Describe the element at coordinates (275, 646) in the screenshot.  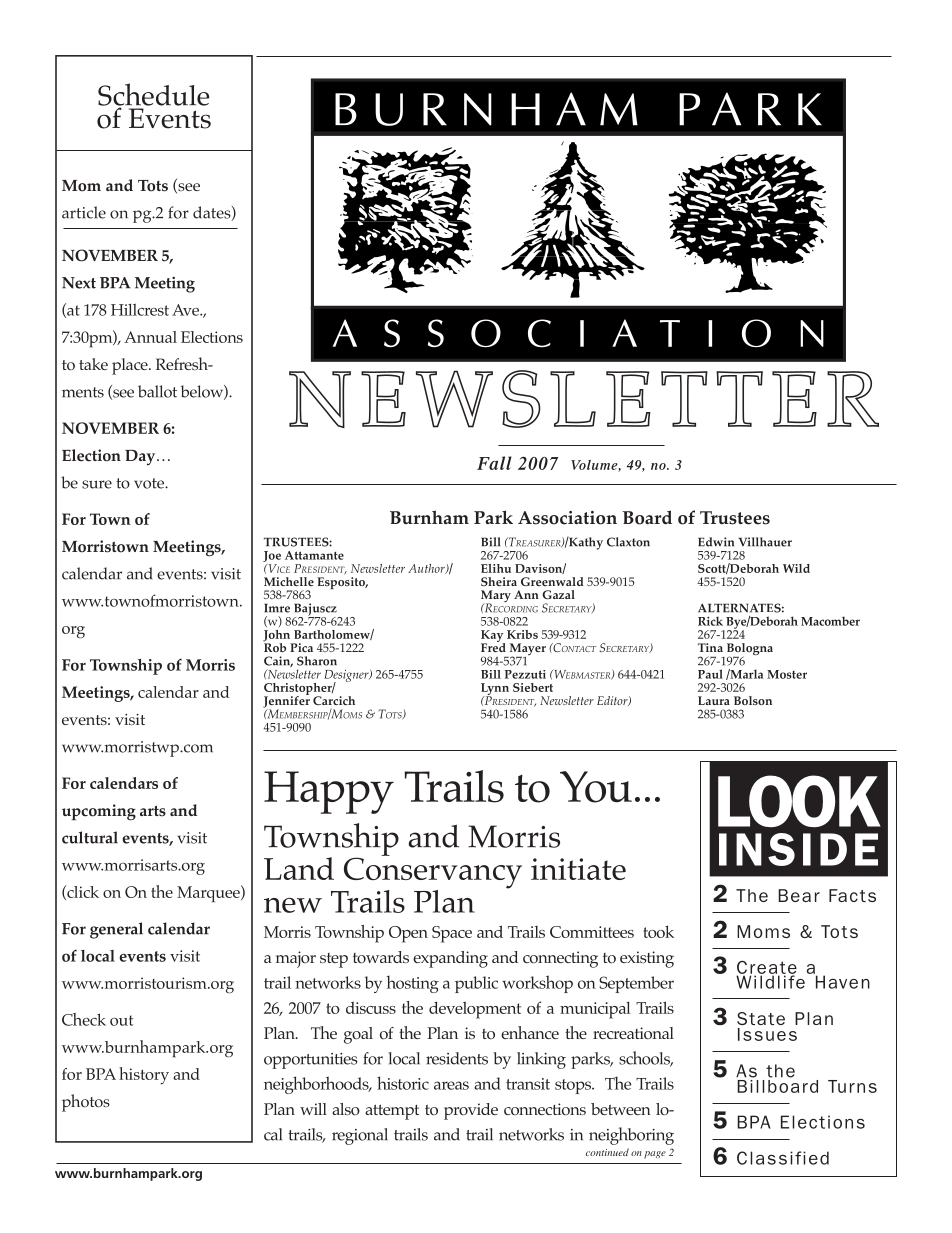
I see `Rob` at that location.
